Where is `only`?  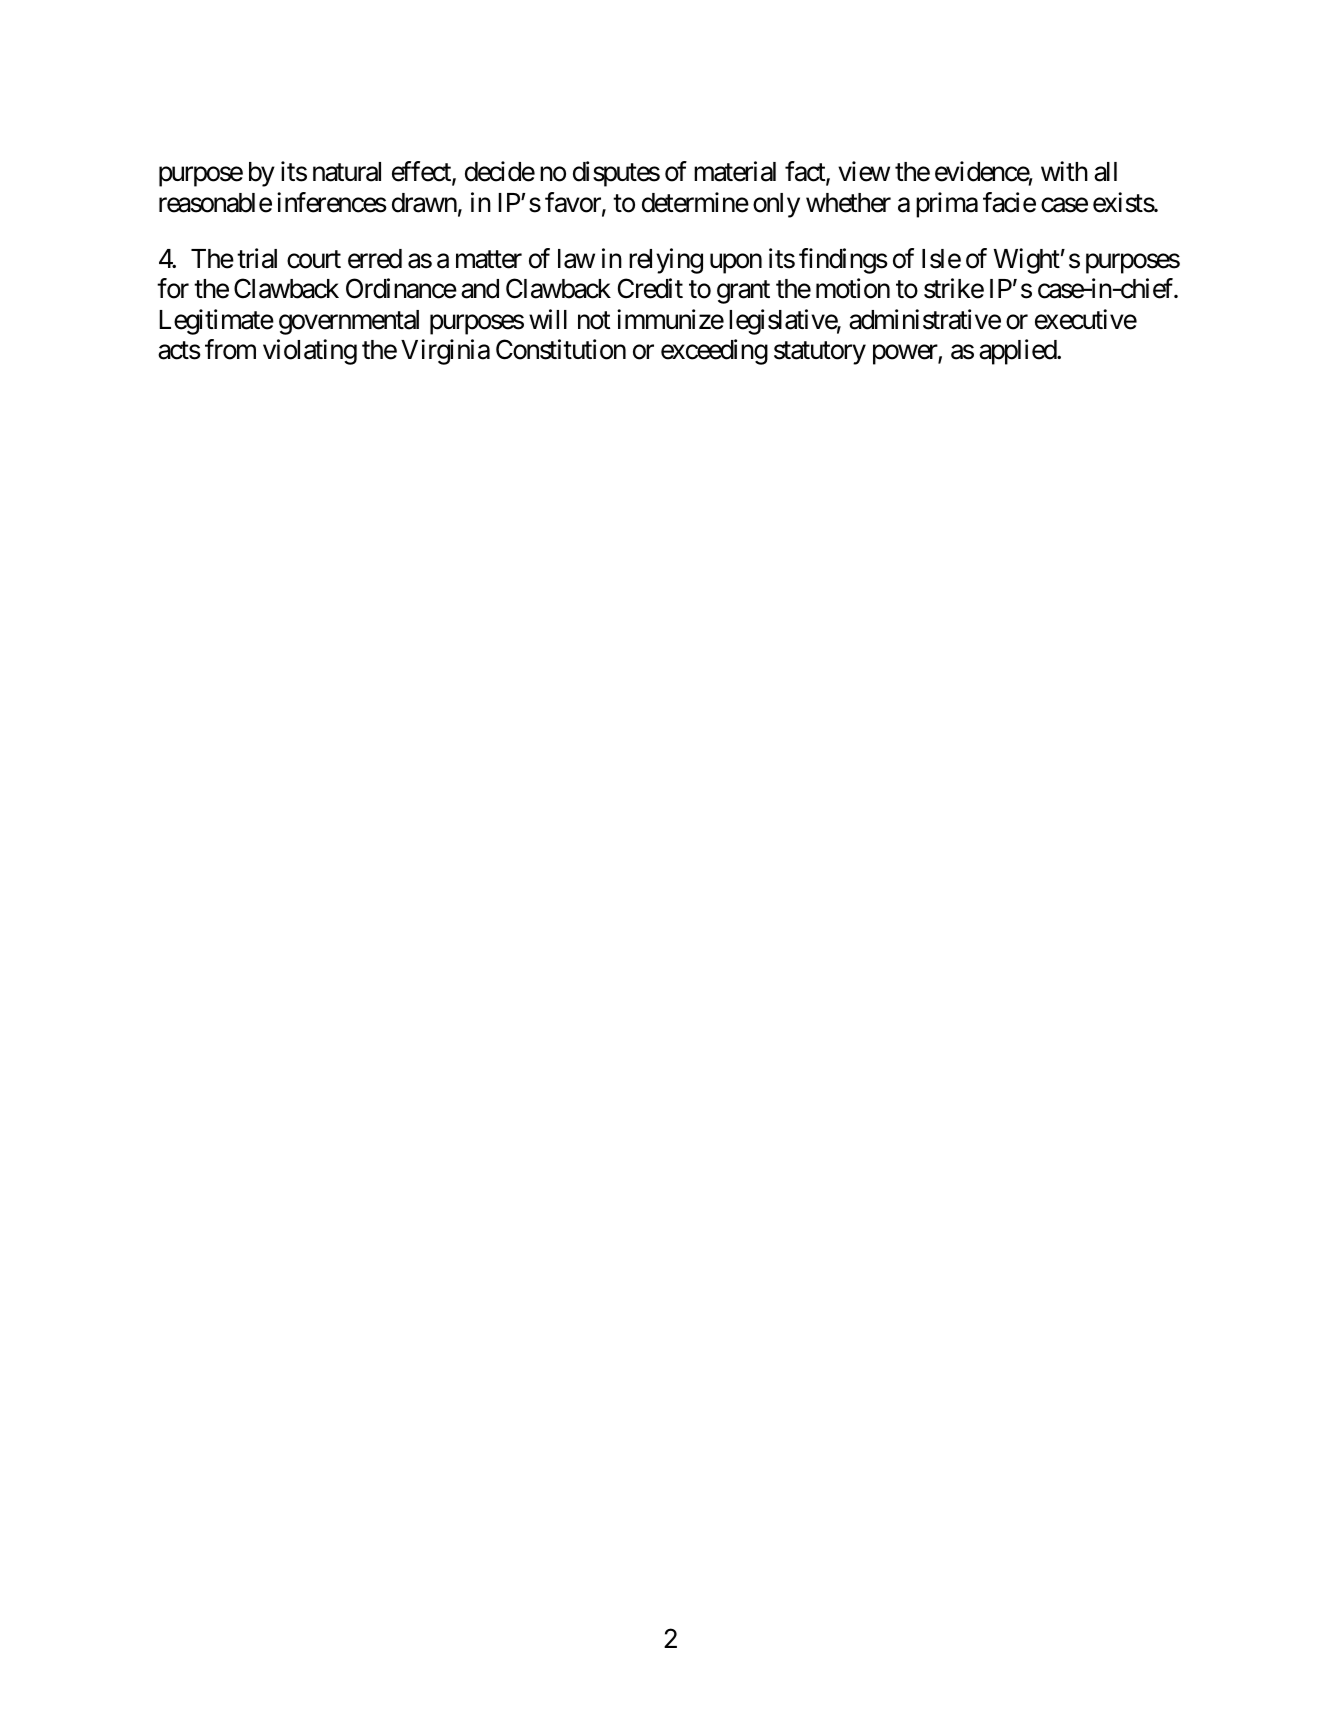
only is located at coordinates (776, 205).
